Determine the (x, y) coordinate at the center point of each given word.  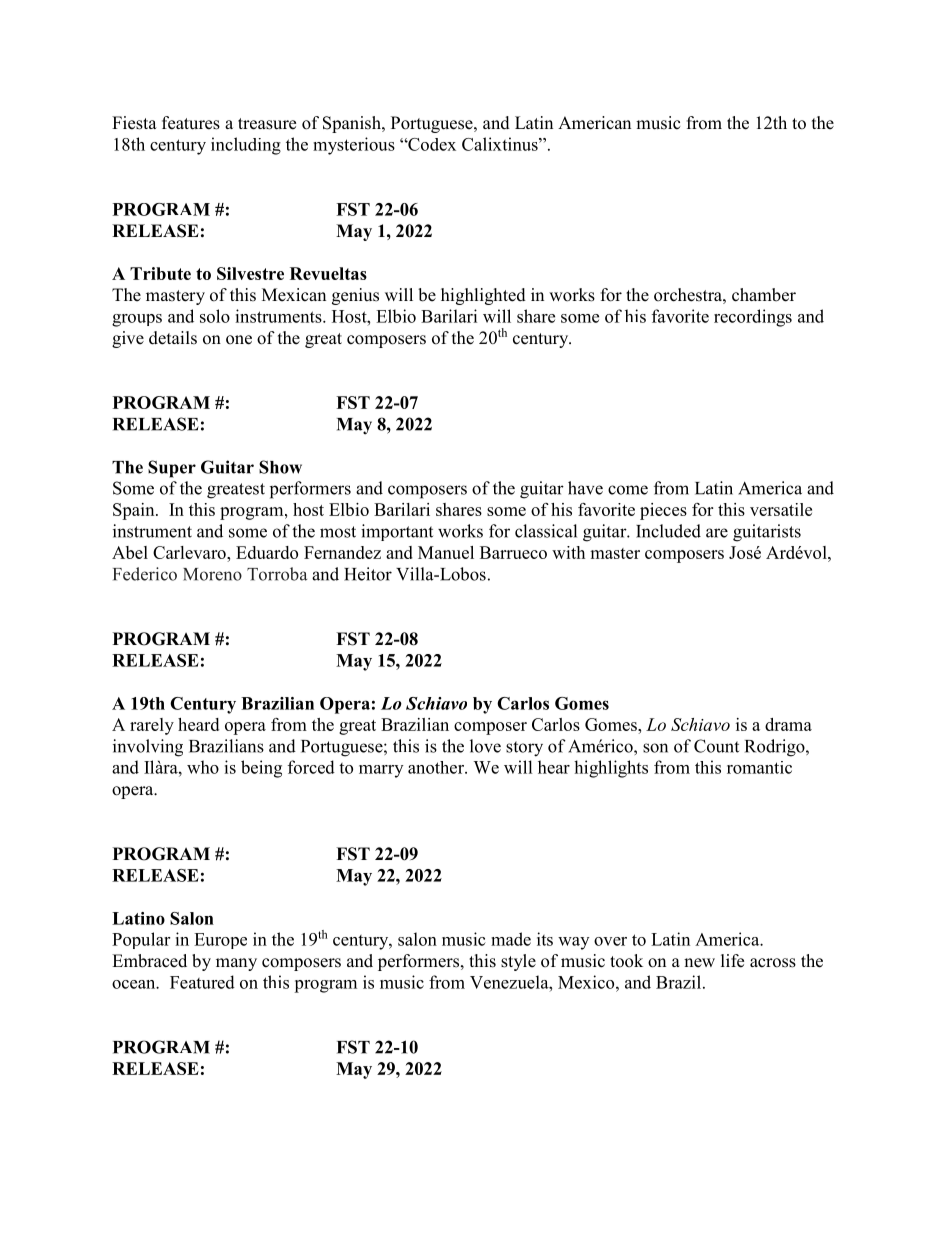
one (239, 340)
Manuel (446, 552)
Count (716, 746)
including (246, 146)
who (203, 767)
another (437, 767)
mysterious (354, 146)
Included (668, 531)
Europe (220, 941)
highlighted (483, 296)
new (699, 963)
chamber (764, 295)
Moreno (212, 574)
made (511, 939)
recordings (753, 318)
